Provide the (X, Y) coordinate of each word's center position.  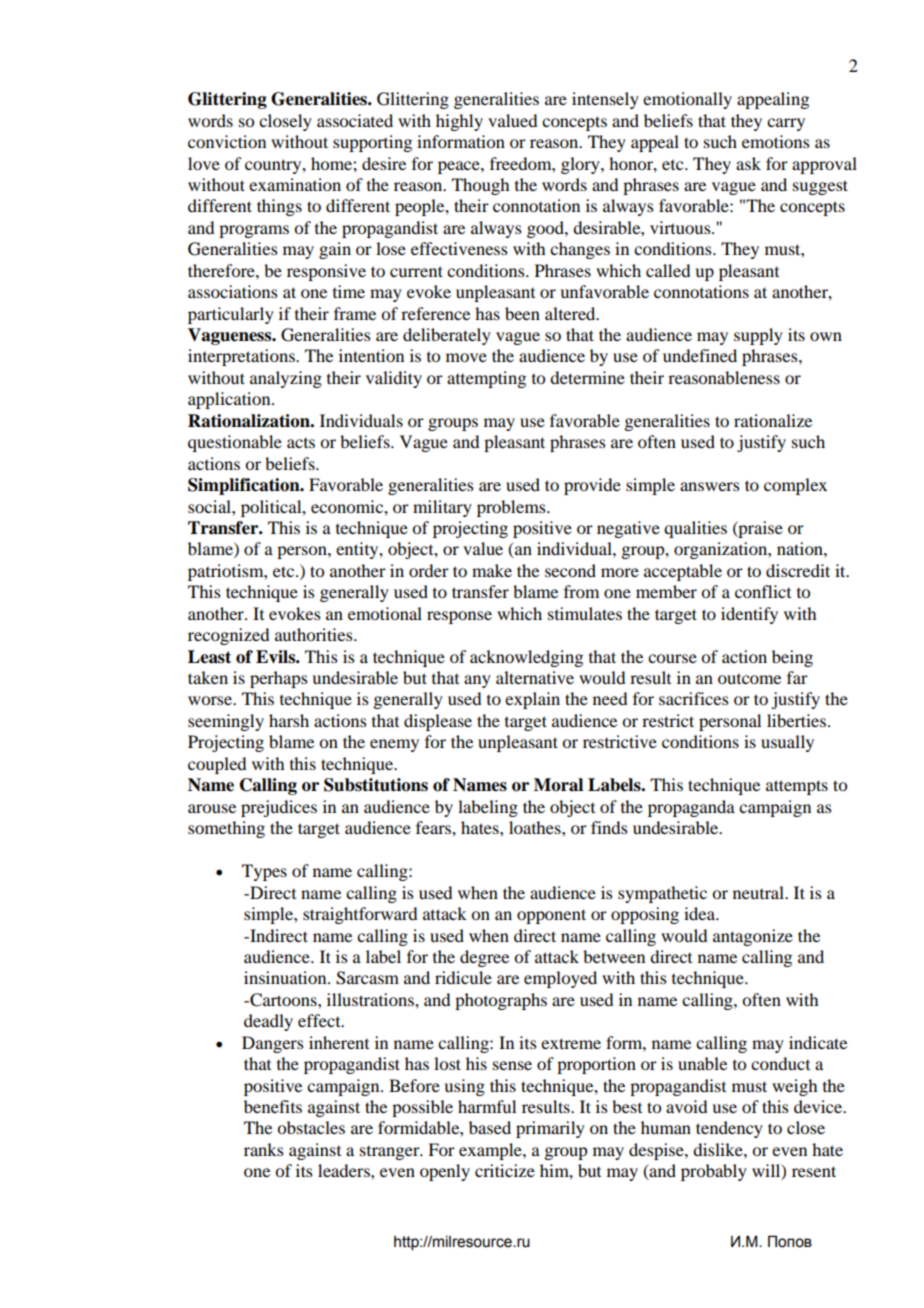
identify (749, 615)
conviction (227, 141)
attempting (486, 379)
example (491, 1151)
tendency (729, 1129)
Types (264, 872)
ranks (264, 1149)
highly (459, 122)
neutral (759, 892)
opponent (551, 916)
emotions (776, 141)
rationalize (773, 420)
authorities (315, 634)
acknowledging (526, 658)
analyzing (286, 379)
